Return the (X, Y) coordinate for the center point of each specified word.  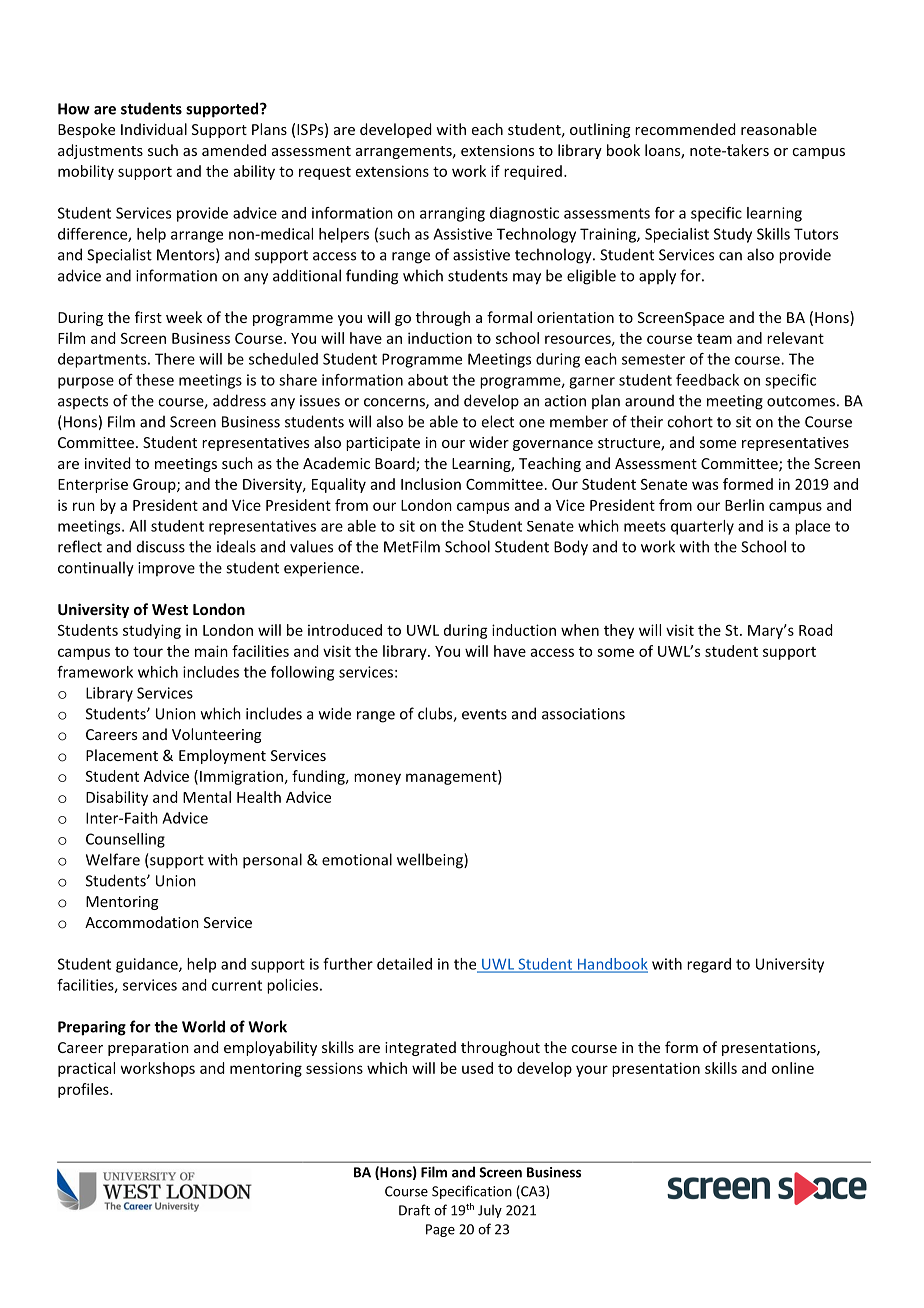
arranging (452, 214)
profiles (84, 1090)
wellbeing (431, 861)
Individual (154, 129)
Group (155, 486)
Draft (414, 1210)
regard (709, 965)
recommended (685, 129)
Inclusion (431, 484)
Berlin (744, 505)
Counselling (125, 840)
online (793, 1068)
